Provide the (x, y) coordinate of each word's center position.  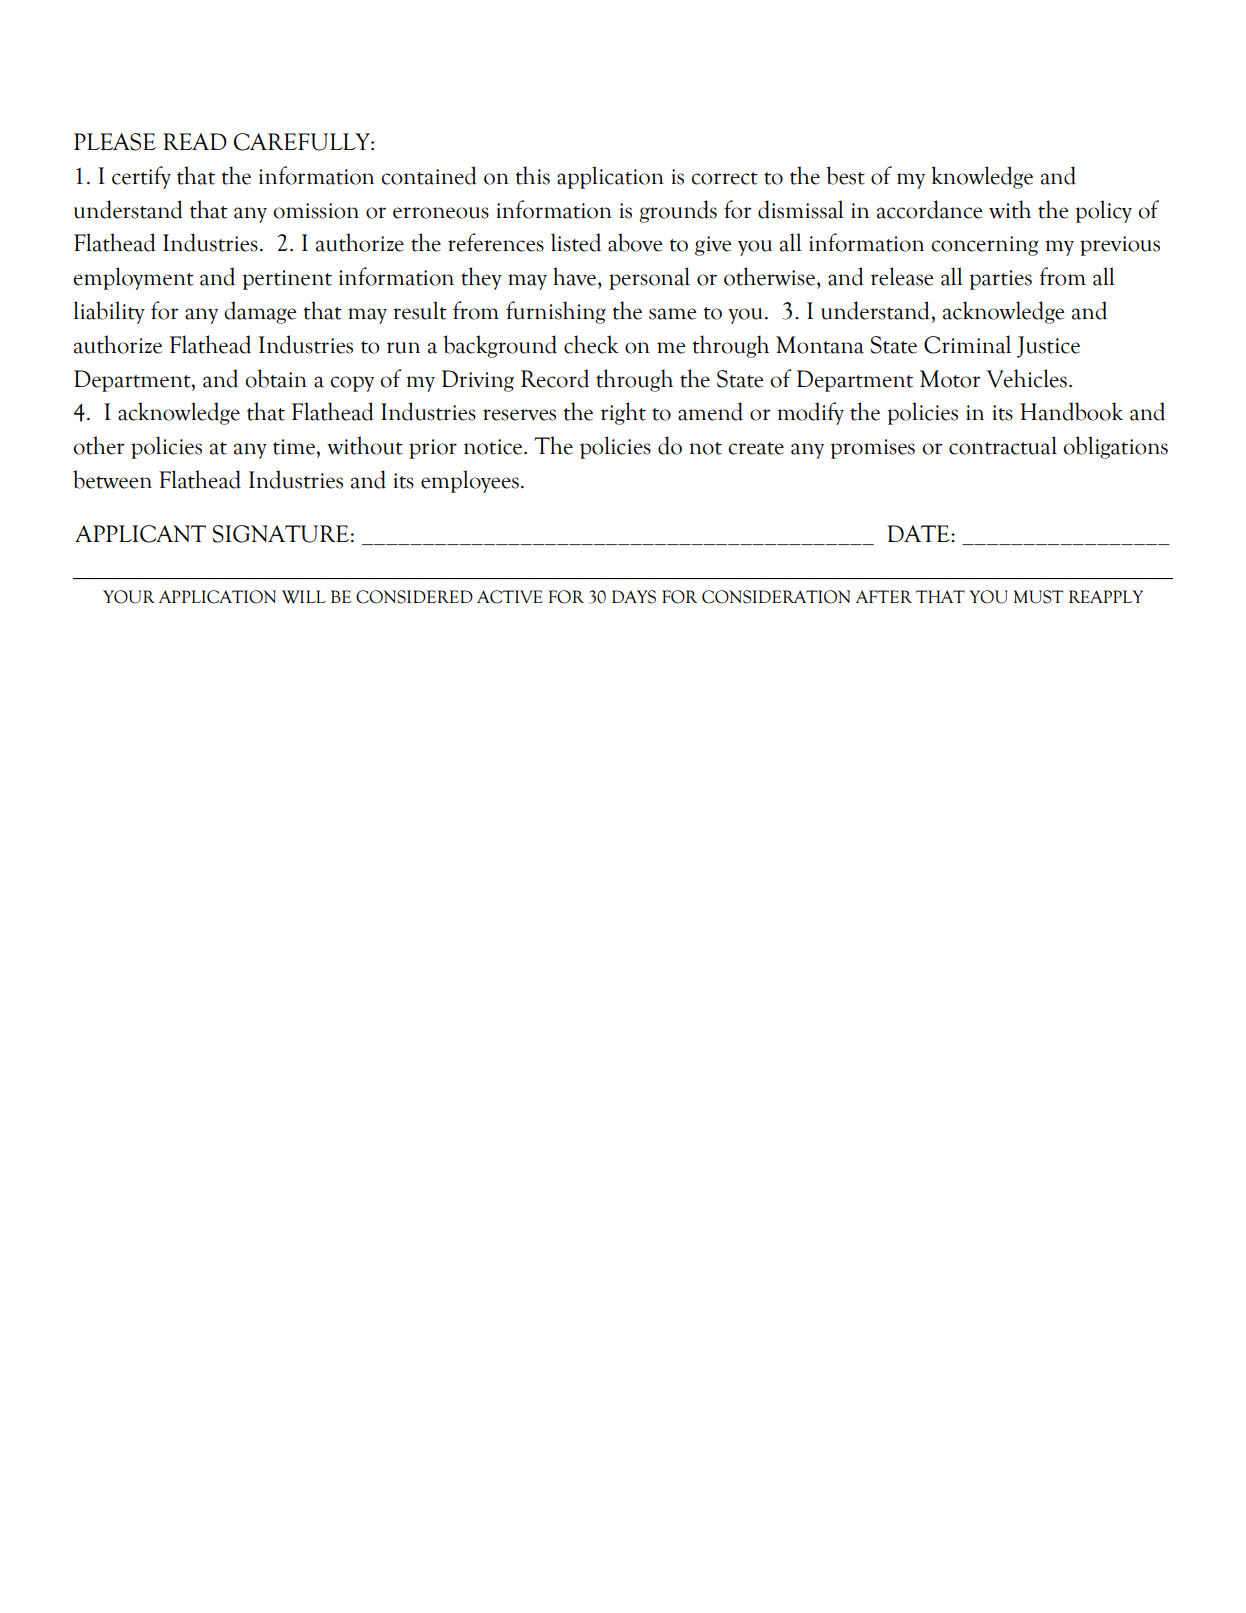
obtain (276, 378)
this (533, 175)
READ (195, 141)
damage (260, 312)
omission (316, 211)
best (845, 175)
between (112, 479)
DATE (919, 533)
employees (470, 481)
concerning (984, 246)
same (672, 314)
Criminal (967, 344)
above (635, 242)
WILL (304, 597)
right (623, 413)
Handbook (1071, 411)
